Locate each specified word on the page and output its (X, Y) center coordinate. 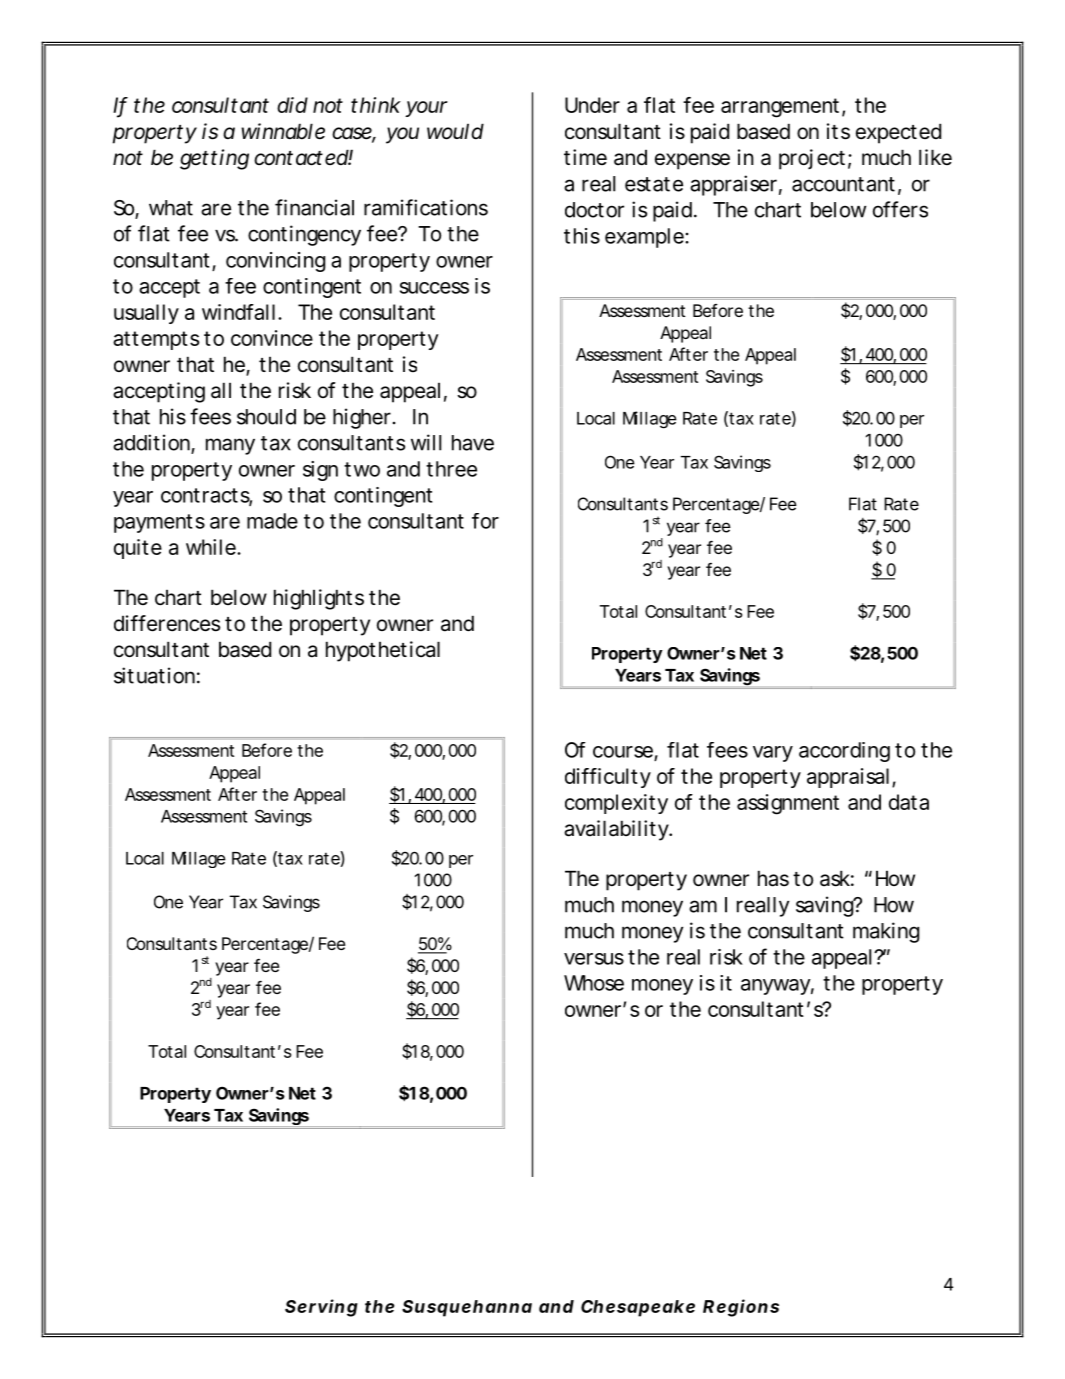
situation (154, 675)
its (838, 131)
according (844, 752)
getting (214, 159)
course (623, 752)
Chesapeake (638, 1308)
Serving (321, 1308)
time (585, 157)
